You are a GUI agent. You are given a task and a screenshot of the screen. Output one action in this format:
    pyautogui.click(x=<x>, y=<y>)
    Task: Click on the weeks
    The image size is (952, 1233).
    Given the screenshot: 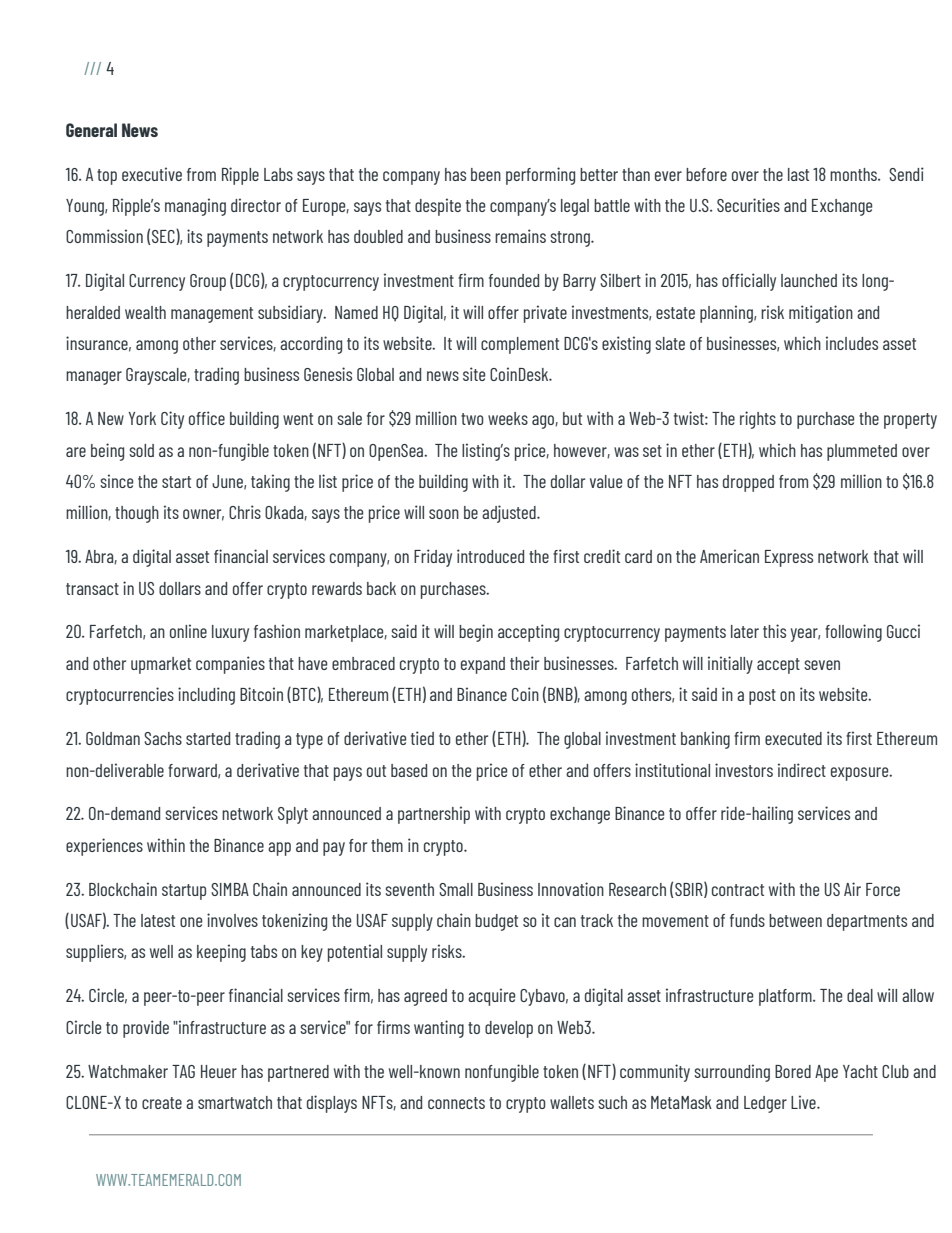 What is the action you would take?
    pyautogui.click(x=508, y=418)
